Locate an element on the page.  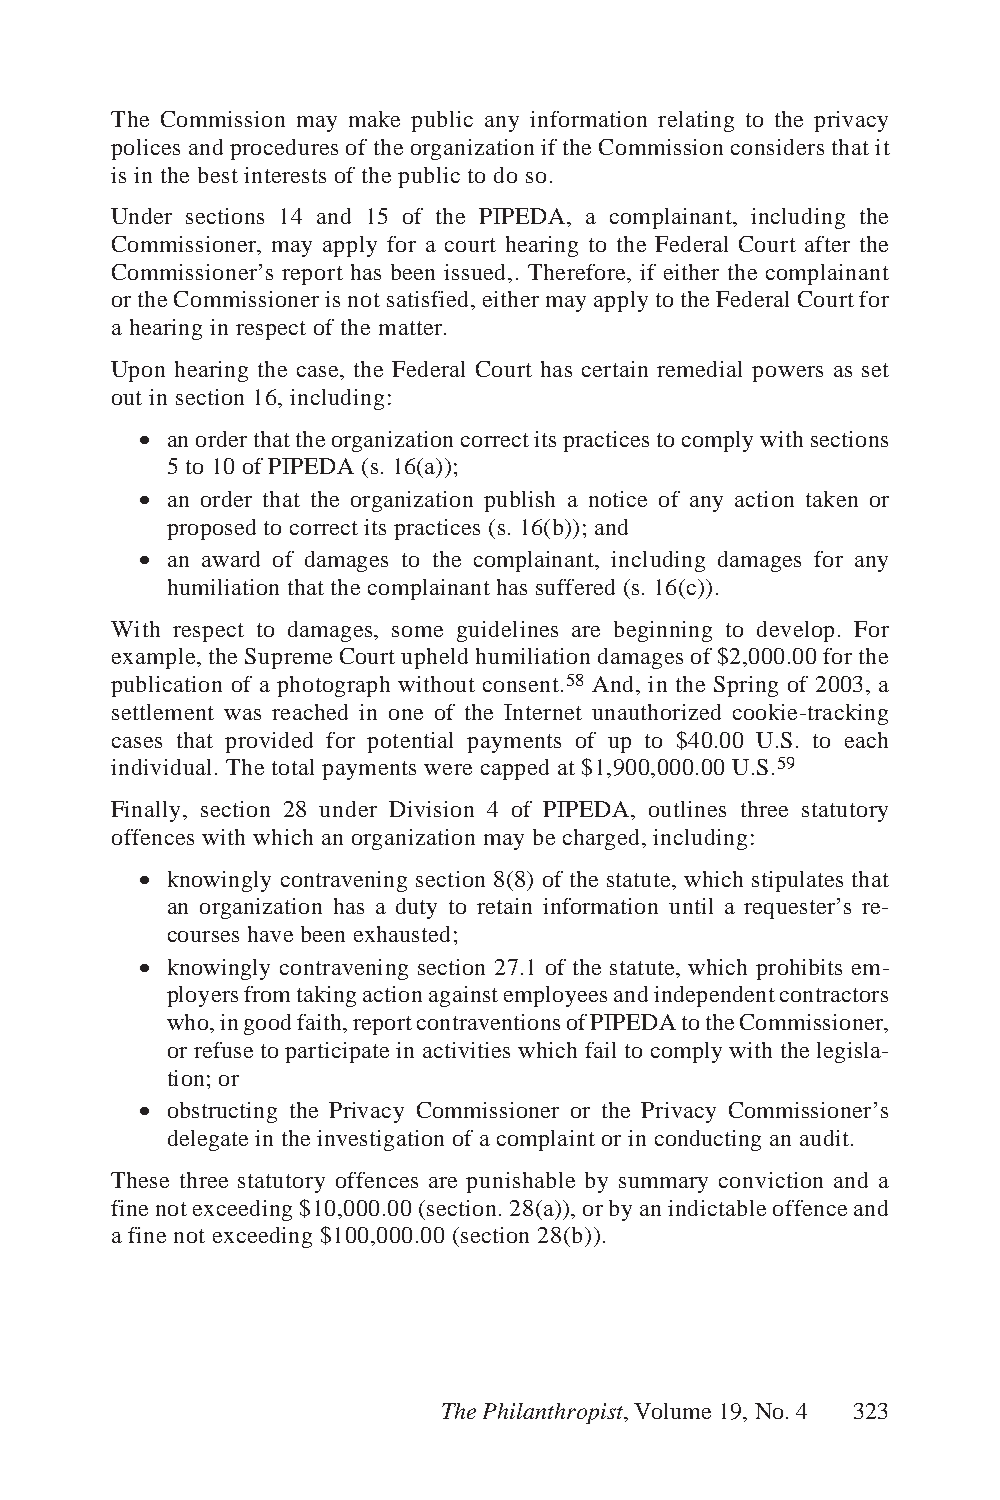
independent is located at coordinates (714, 996).
